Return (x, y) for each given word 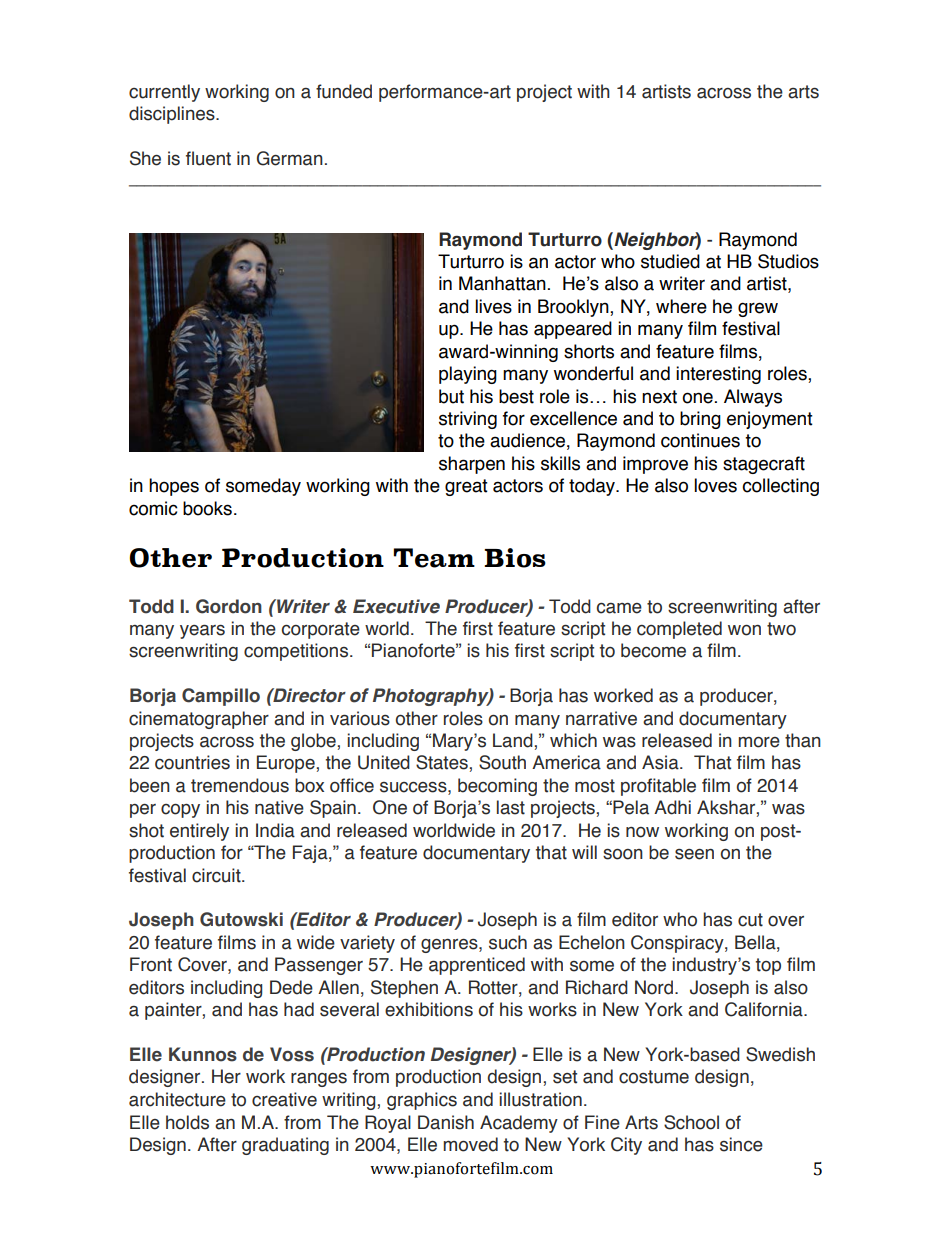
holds (187, 1122)
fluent (208, 158)
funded (344, 91)
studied (670, 261)
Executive (396, 606)
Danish (446, 1122)
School (691, 1122)
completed (679, 630)
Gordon (229, 606)
